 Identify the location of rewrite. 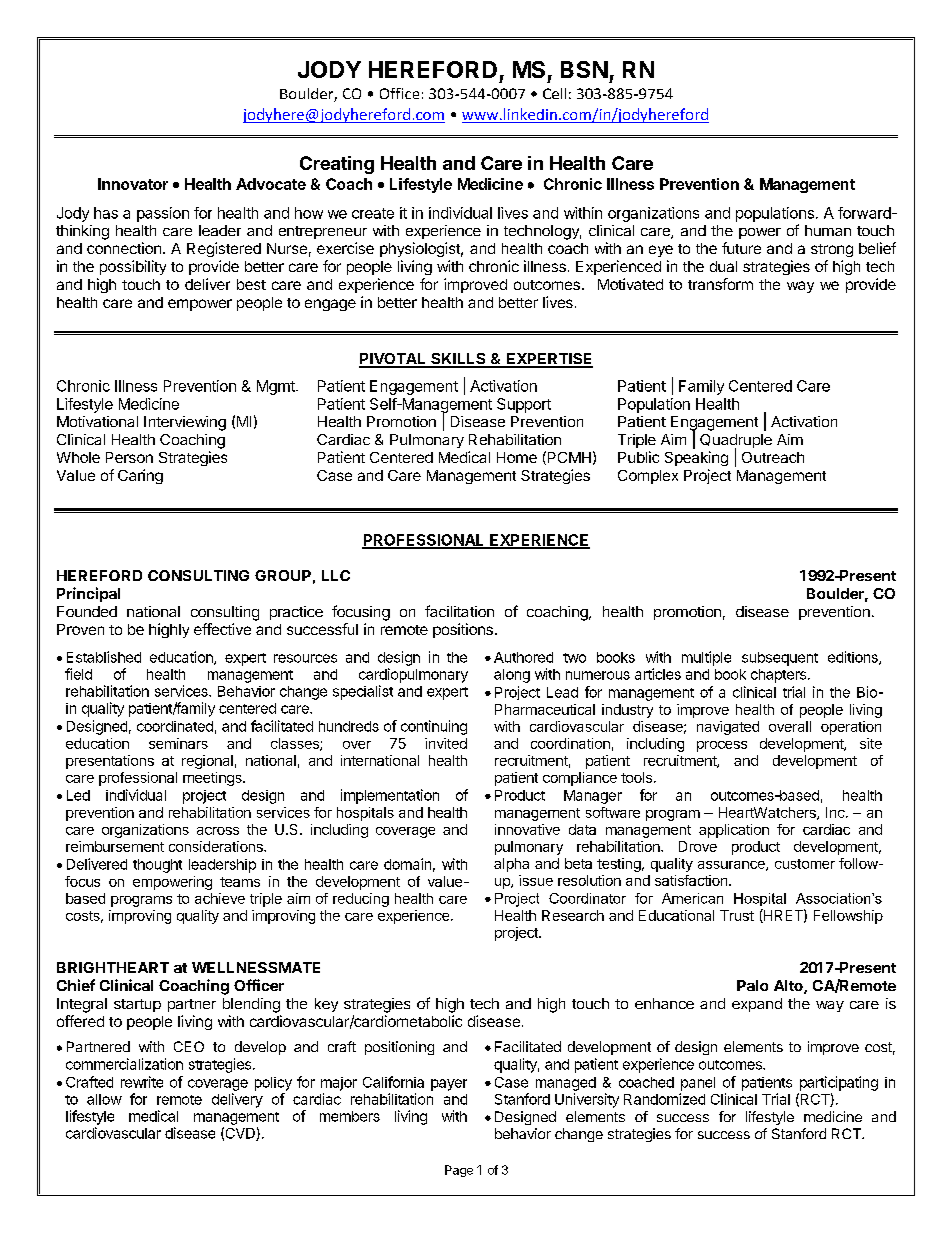
(142, 1082).
